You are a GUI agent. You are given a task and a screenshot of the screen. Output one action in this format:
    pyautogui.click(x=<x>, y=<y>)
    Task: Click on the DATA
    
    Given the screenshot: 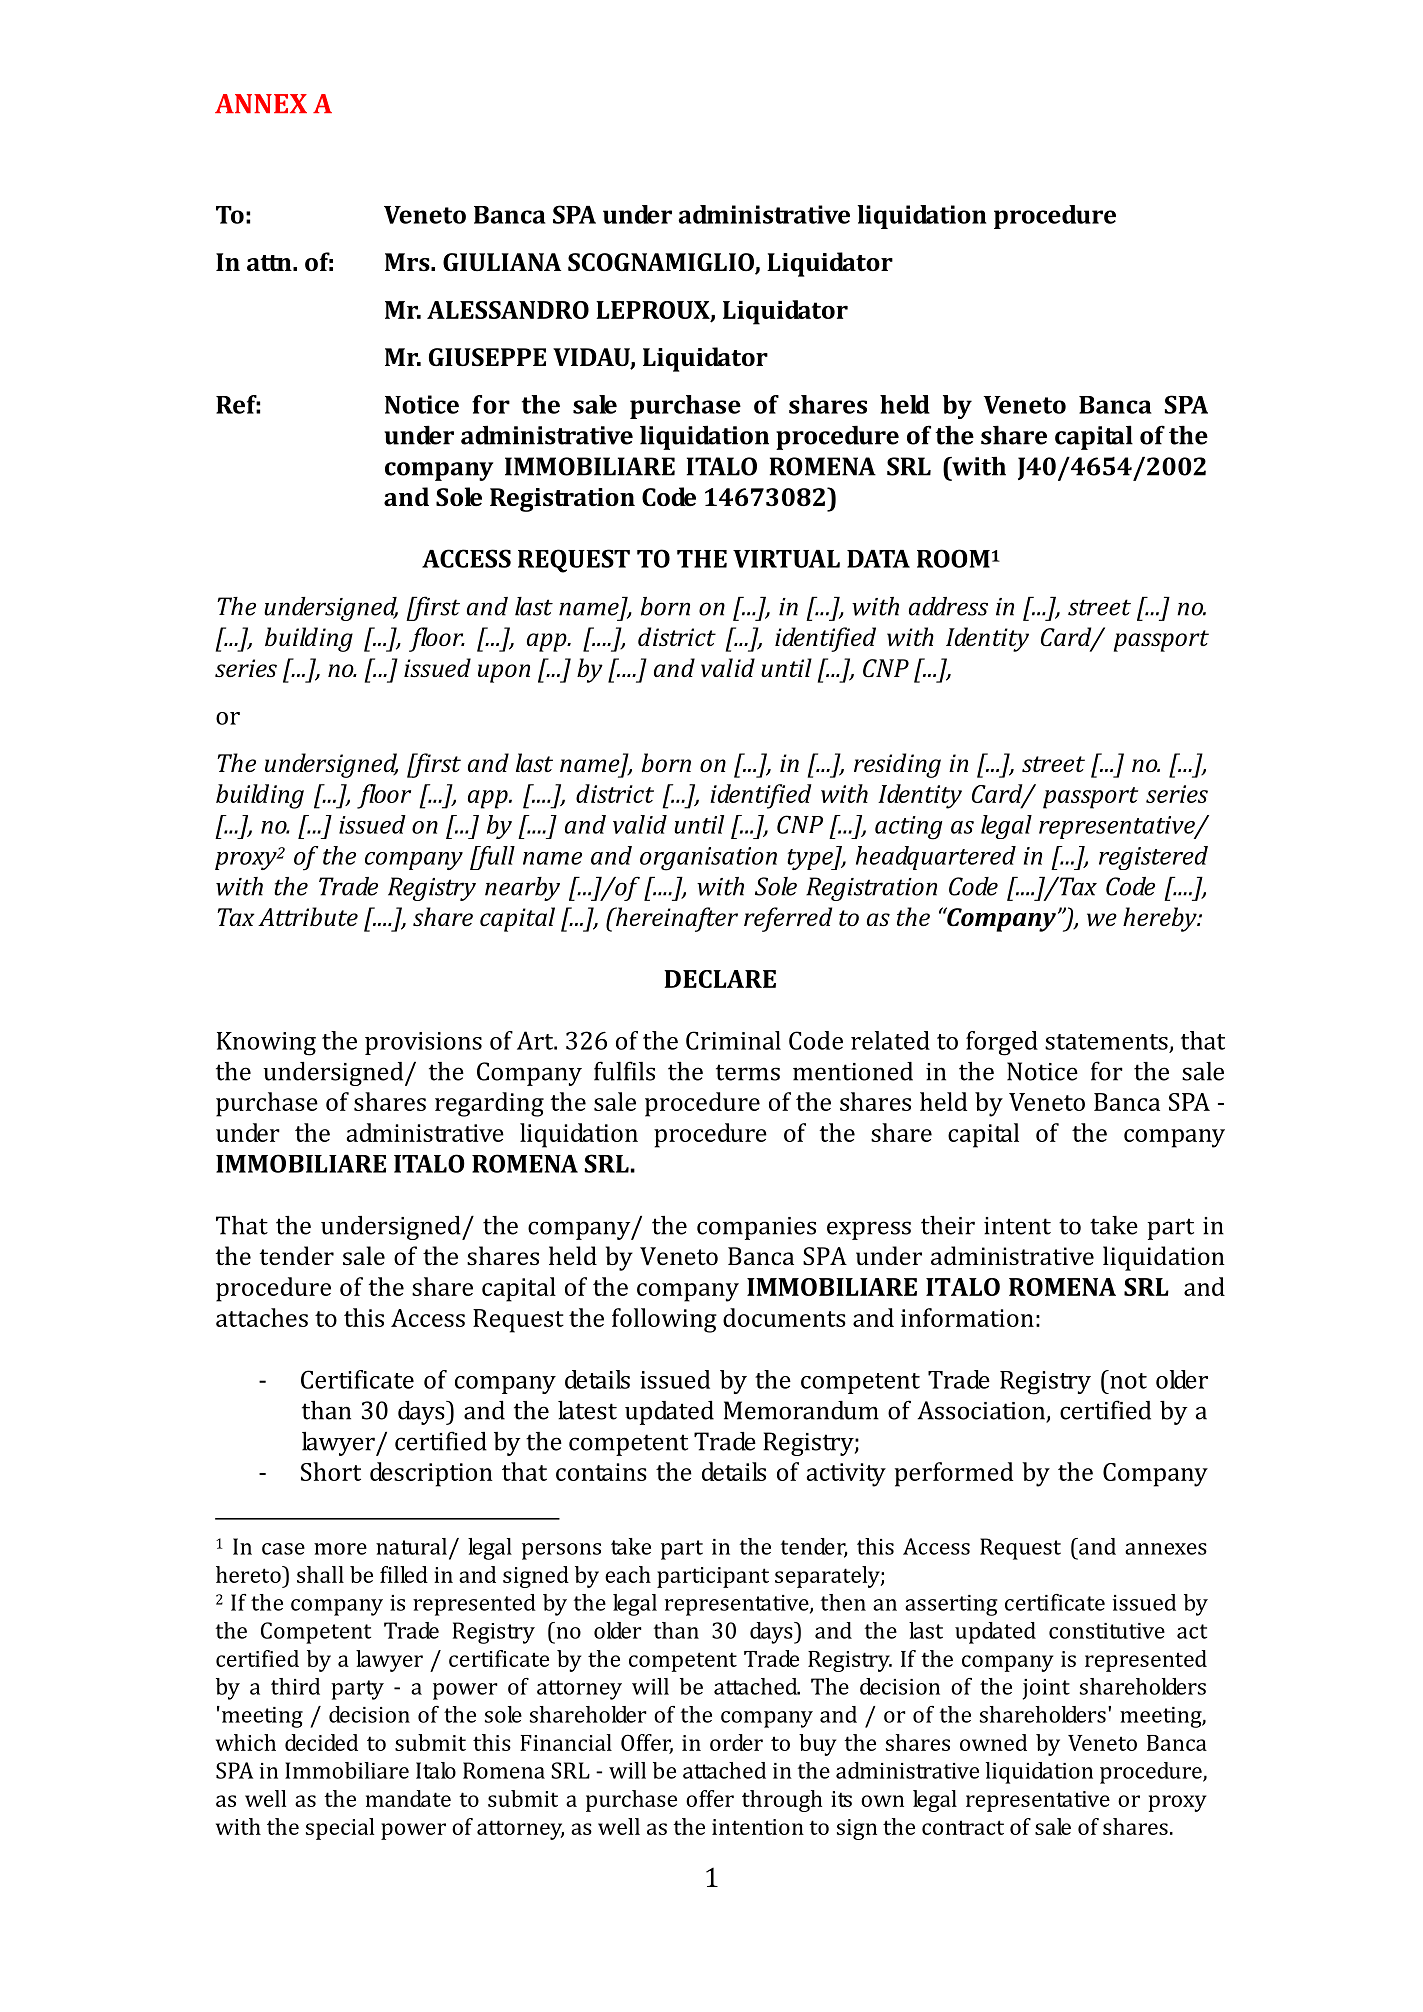 What is the action you would take?
    pyautogui.click(x=878, y=559)
